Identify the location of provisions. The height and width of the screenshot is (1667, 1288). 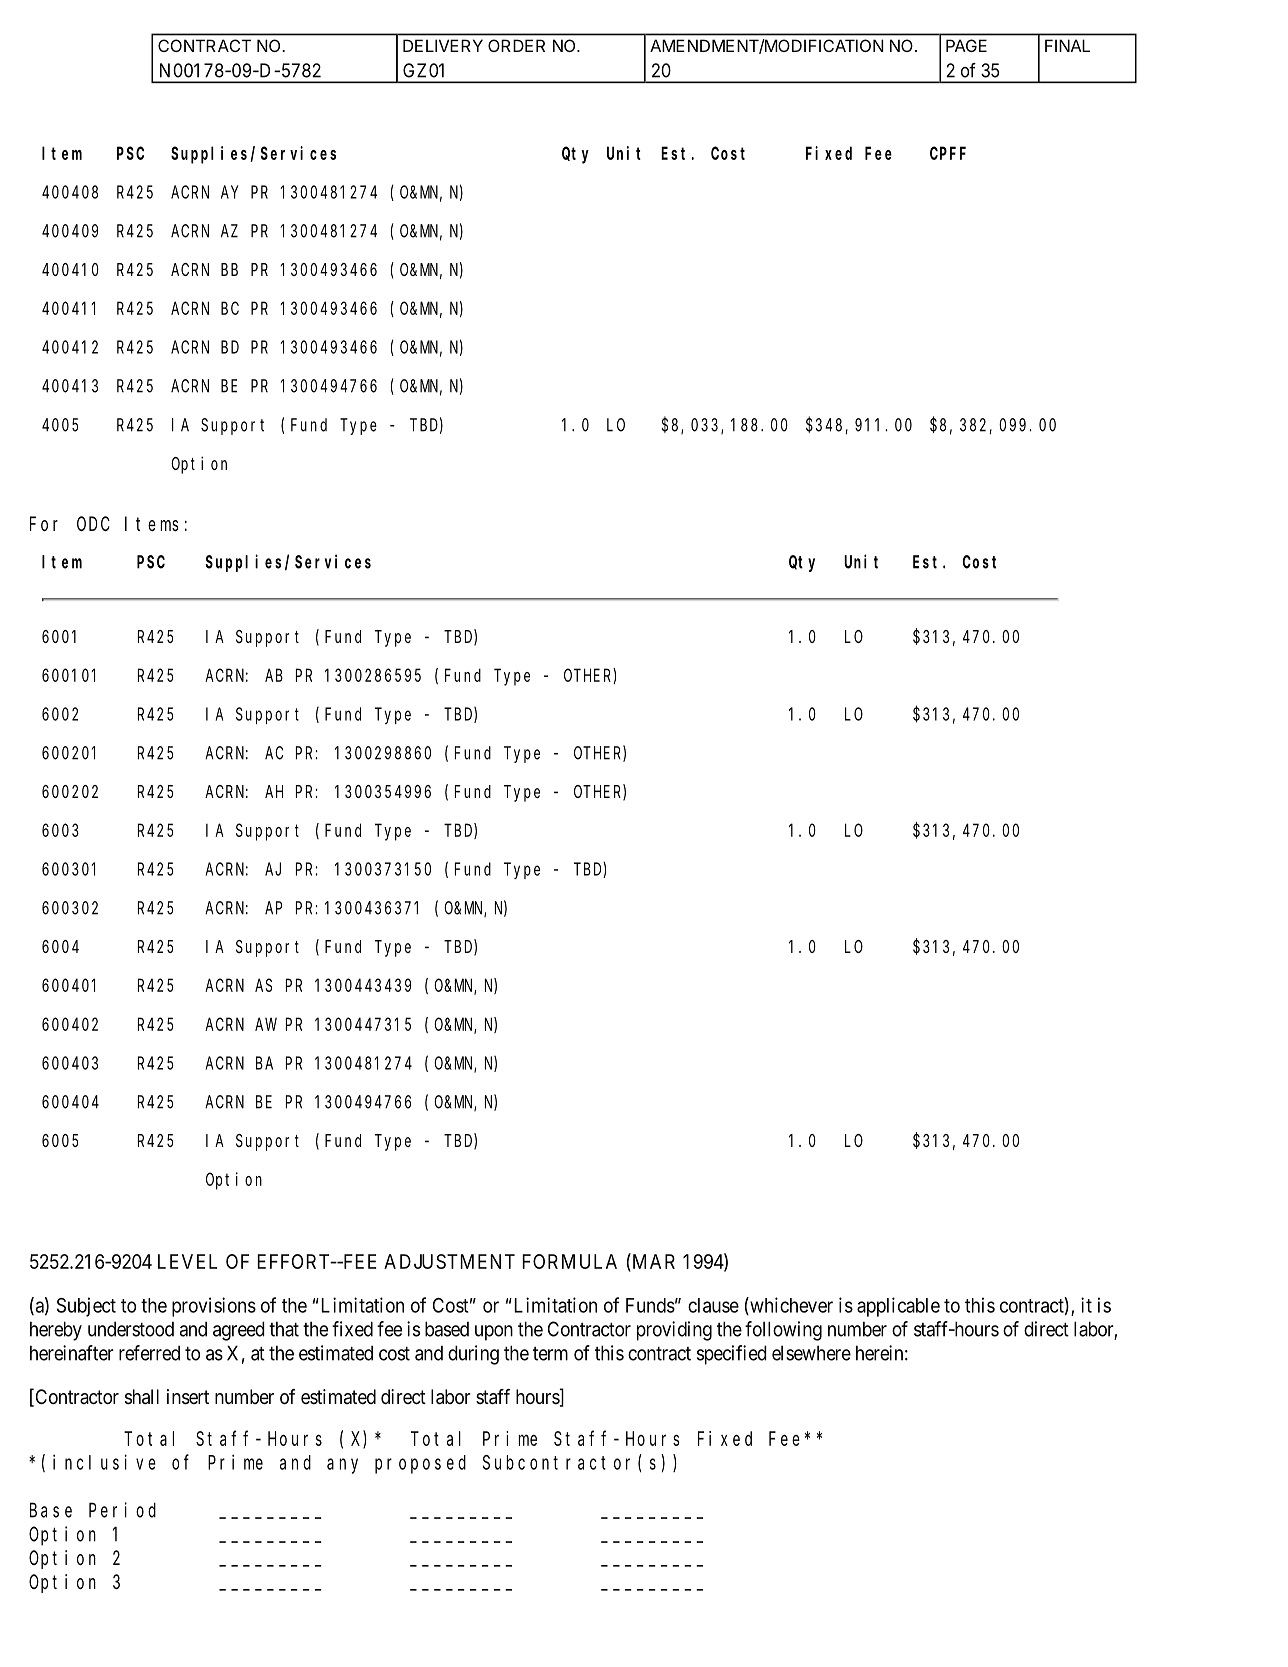
(214, 1307).
